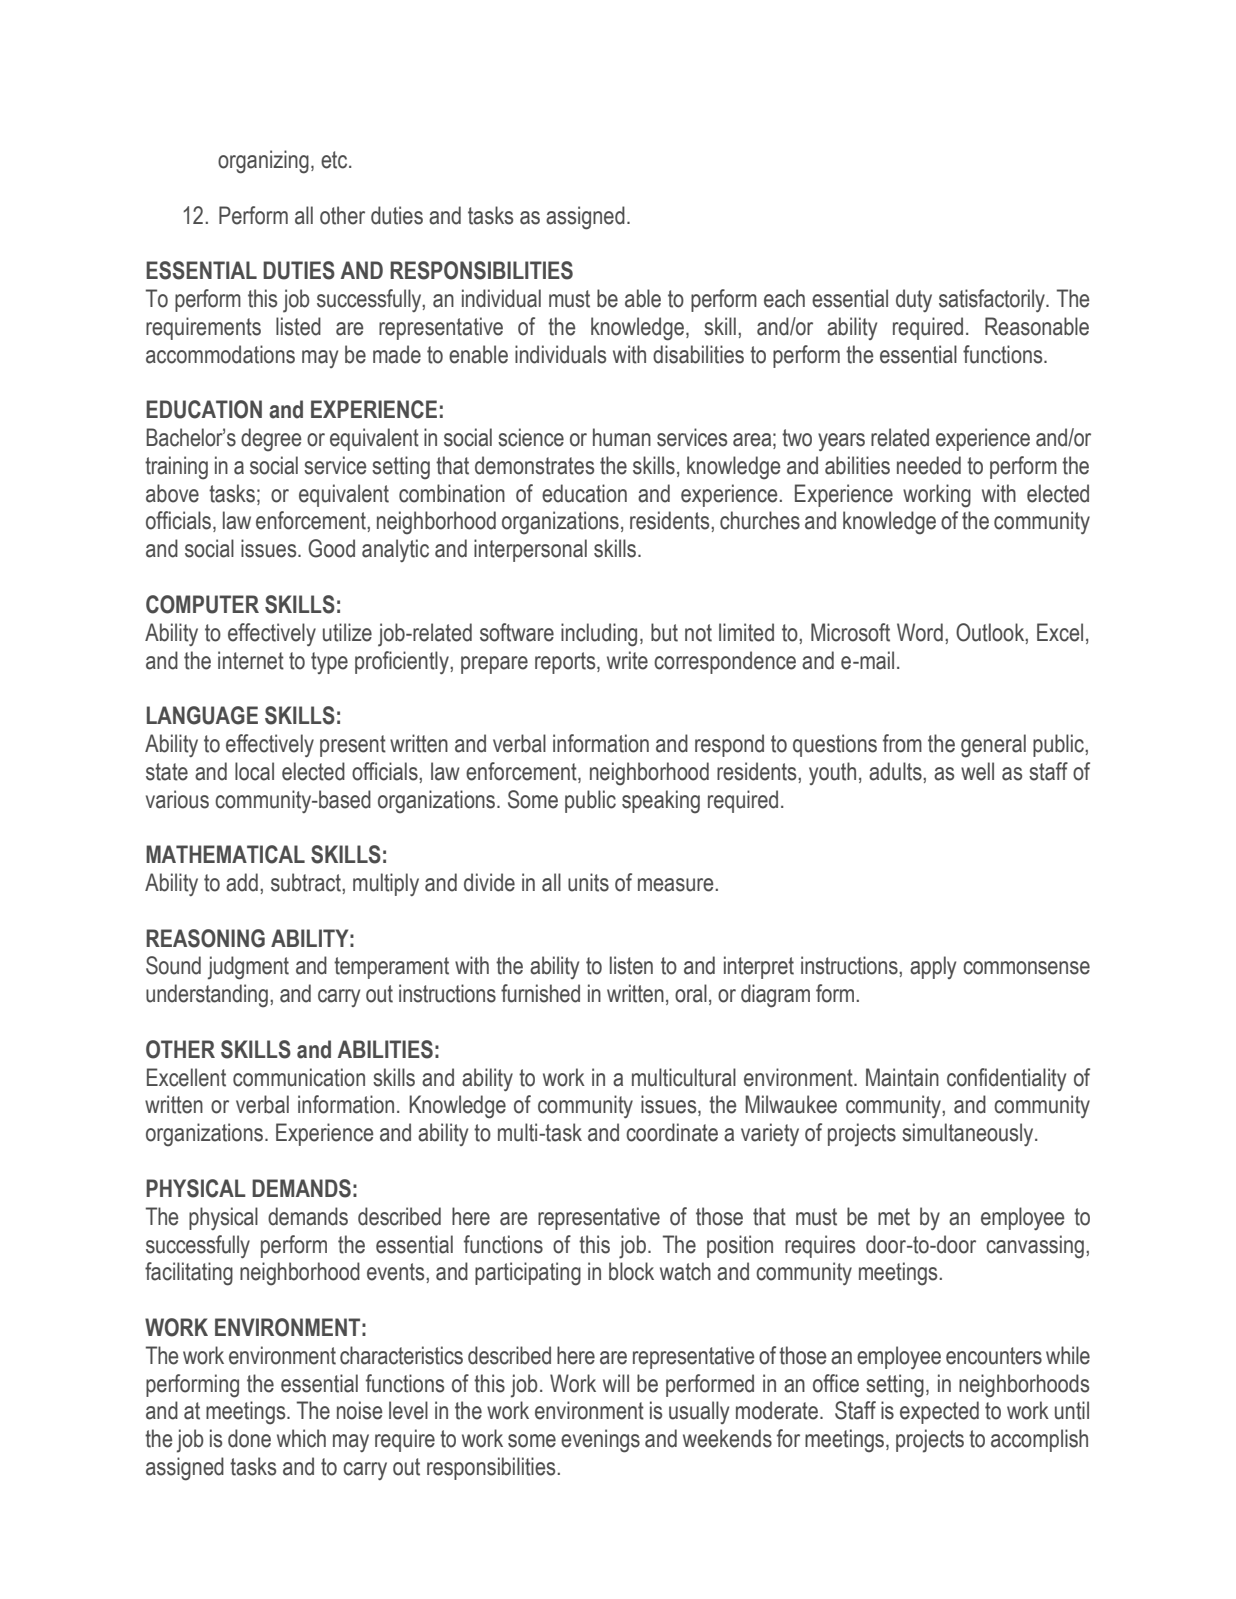 The image size is (1236, 1599). I want to click on organizing, so click(263, 162).
